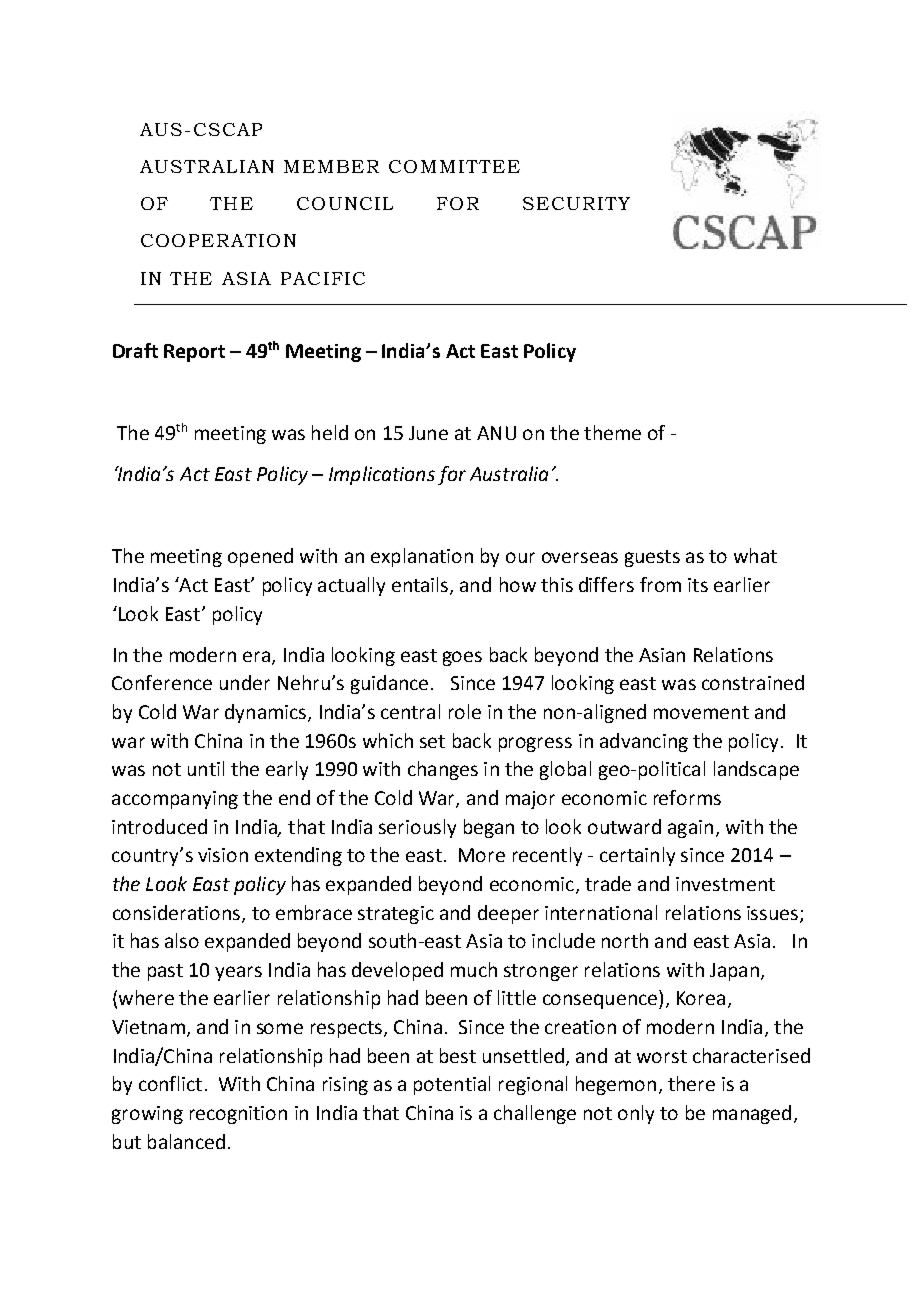  What do you see at coordinates (238, 1115) in the image?
I see `recognition` at bounding box center [238, 1115].
